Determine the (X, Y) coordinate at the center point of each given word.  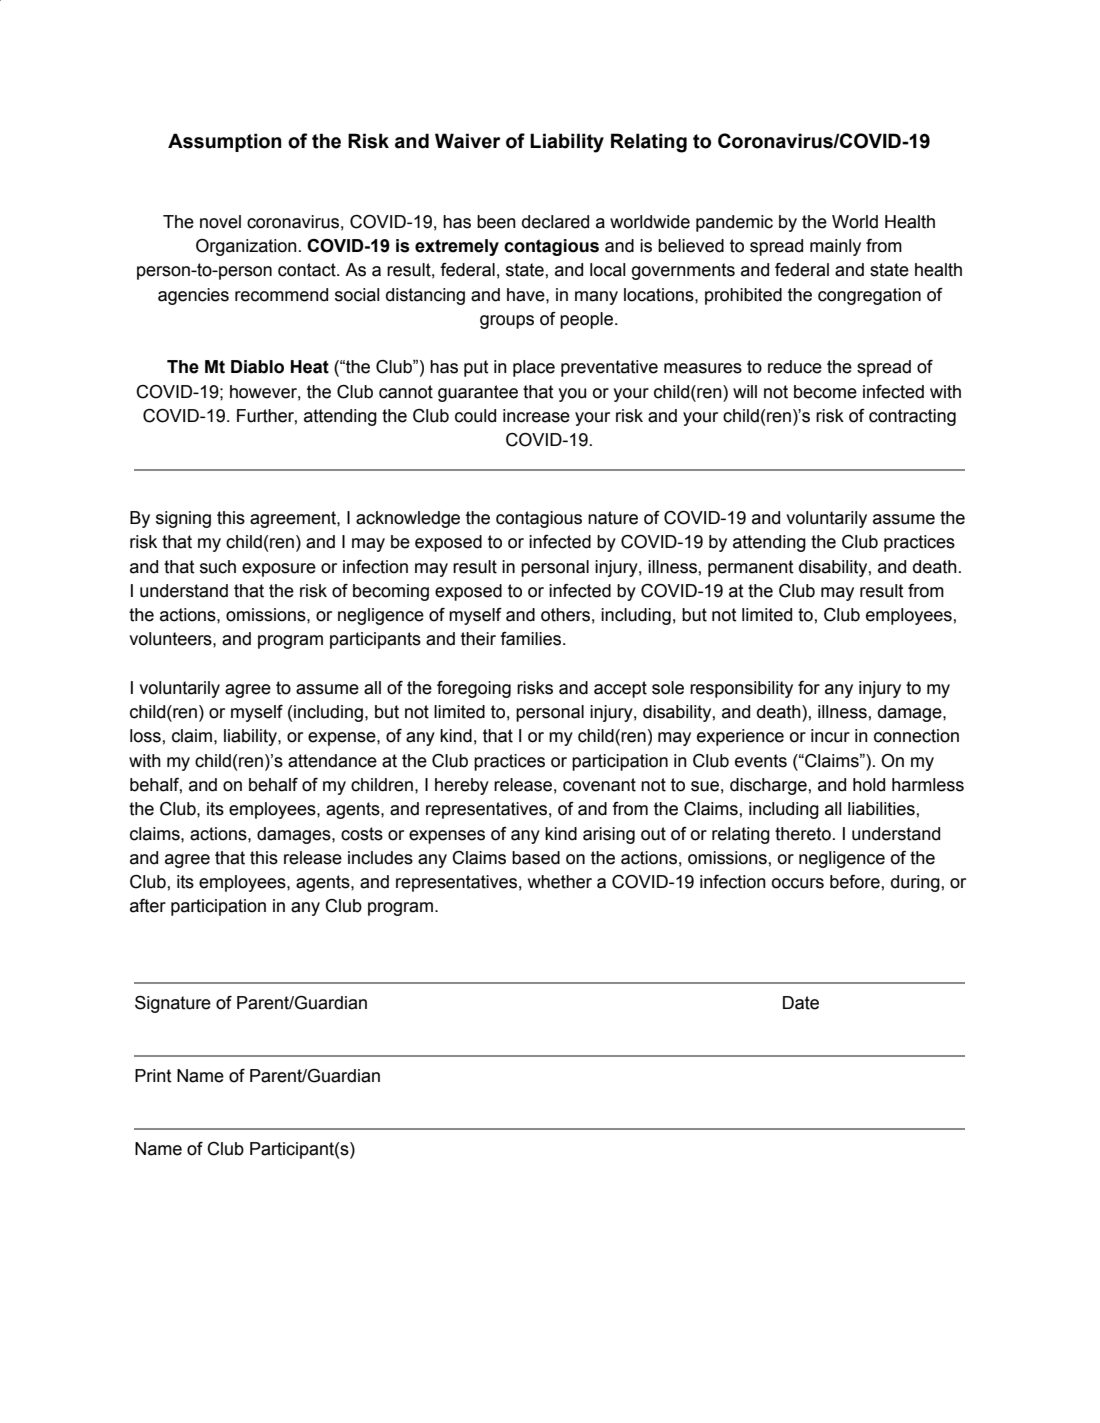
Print (153, 1076)
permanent (751, 568)
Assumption (225, 142)
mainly (835, 247)
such (218, 567)
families (532, 639)
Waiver (467, 141)
